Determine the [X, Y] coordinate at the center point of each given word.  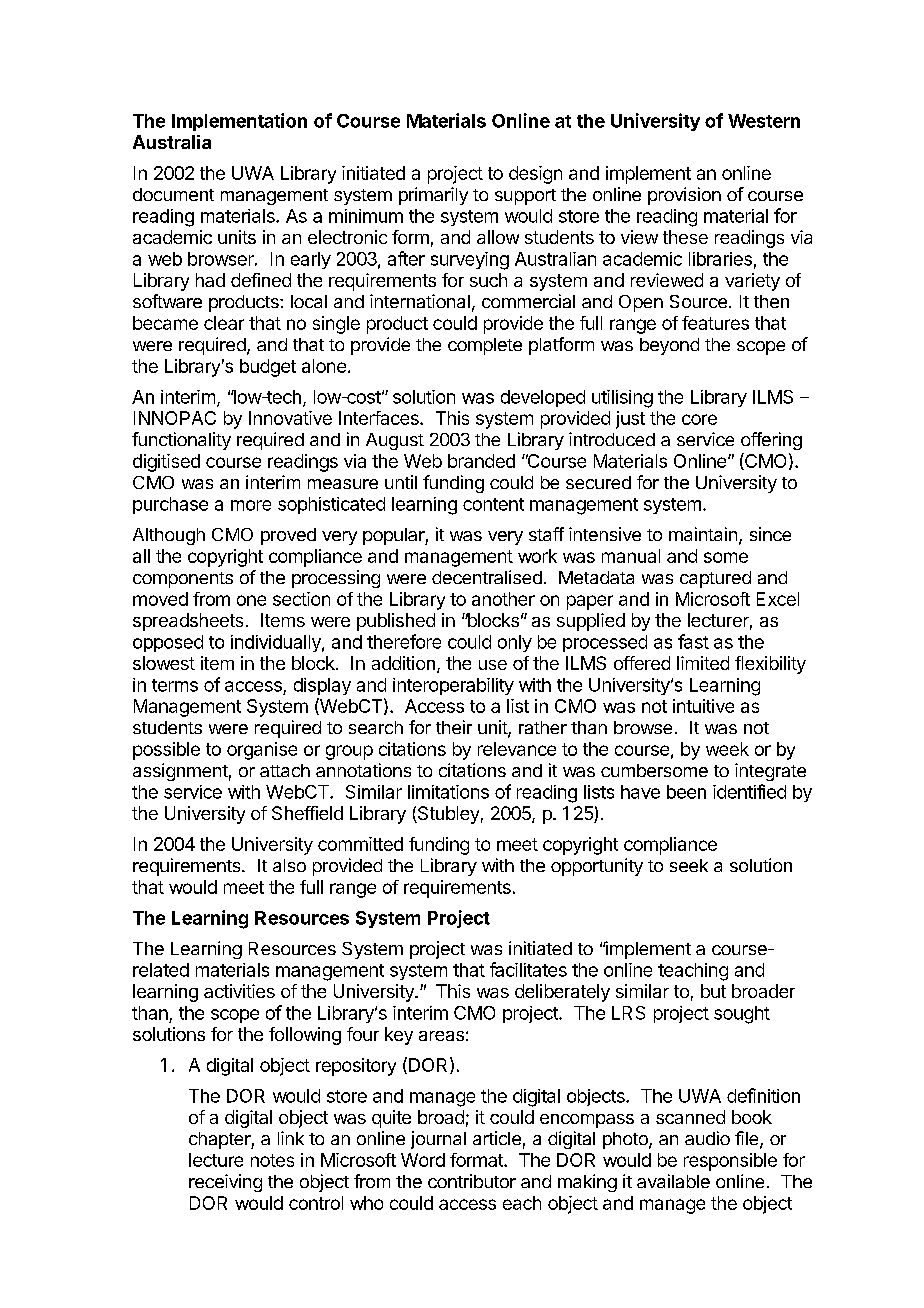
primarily [433, 196]
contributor [472, 1181]
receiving [225, 1183]
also [289, 865]
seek [689, 865]
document [173, 194]
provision [684, 196]
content [493, 504]
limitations [448, 792]
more [251, 505]
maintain [703, 534]
